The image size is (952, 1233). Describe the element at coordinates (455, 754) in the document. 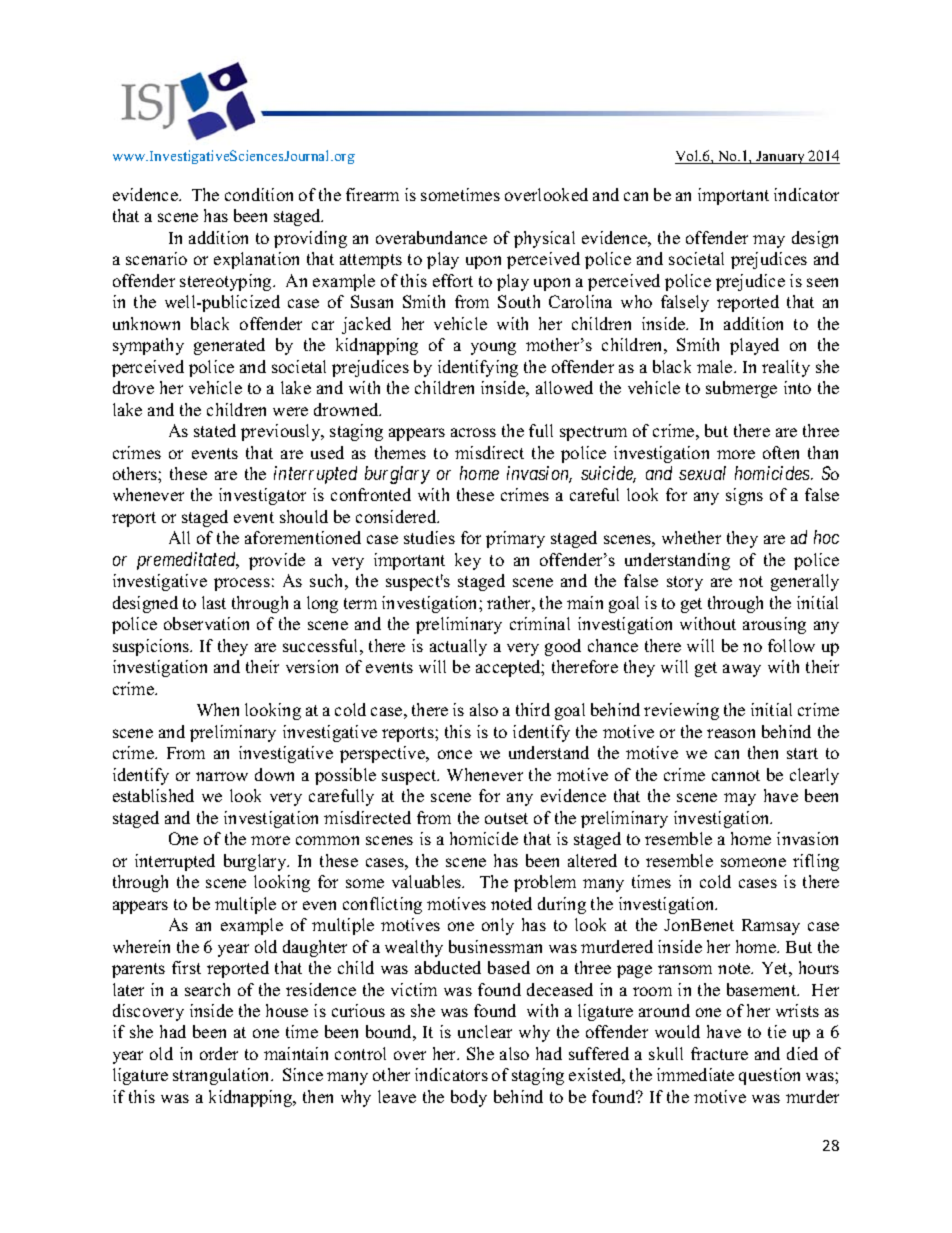

I see `once` at that location.
